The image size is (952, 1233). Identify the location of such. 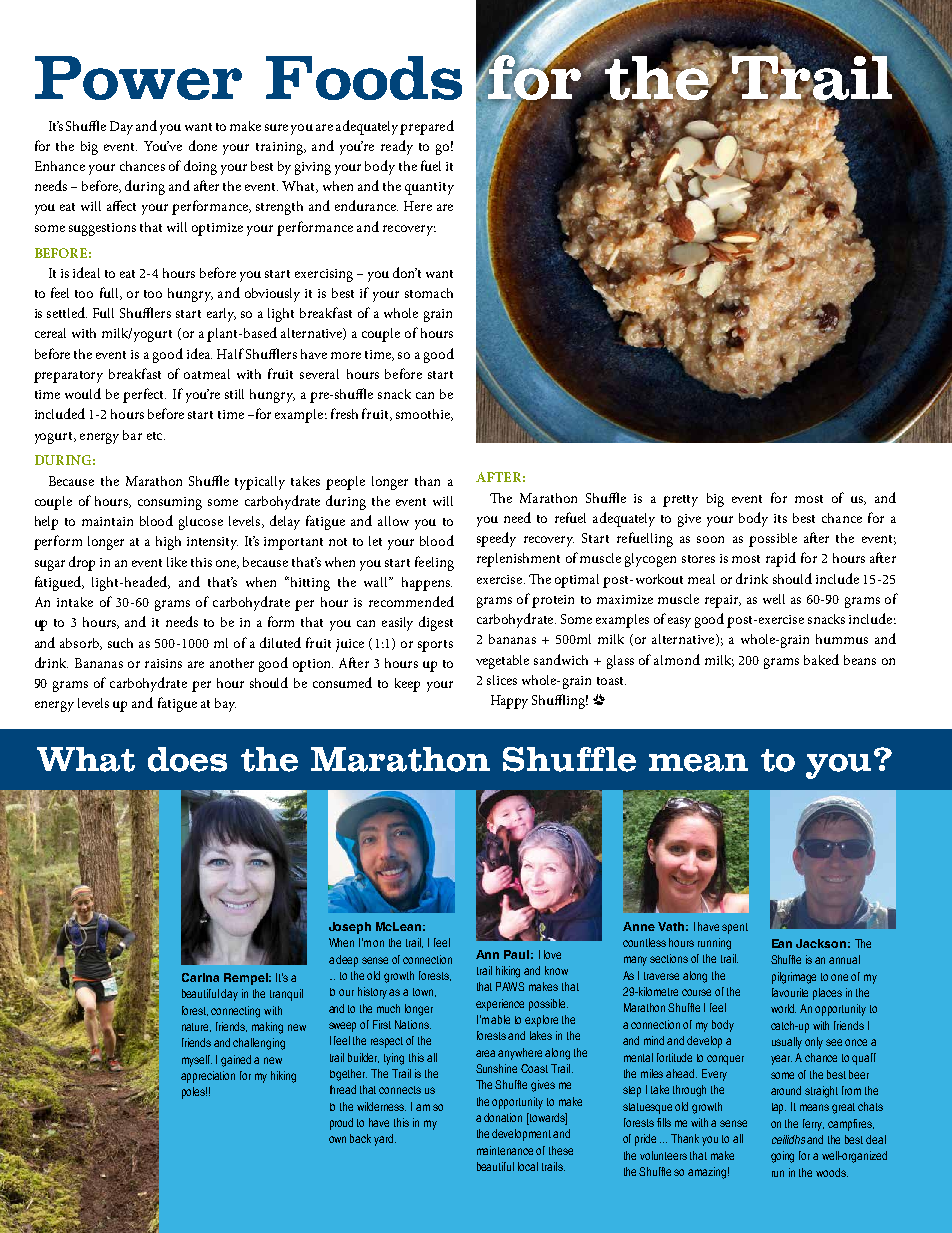
(120, 643).
